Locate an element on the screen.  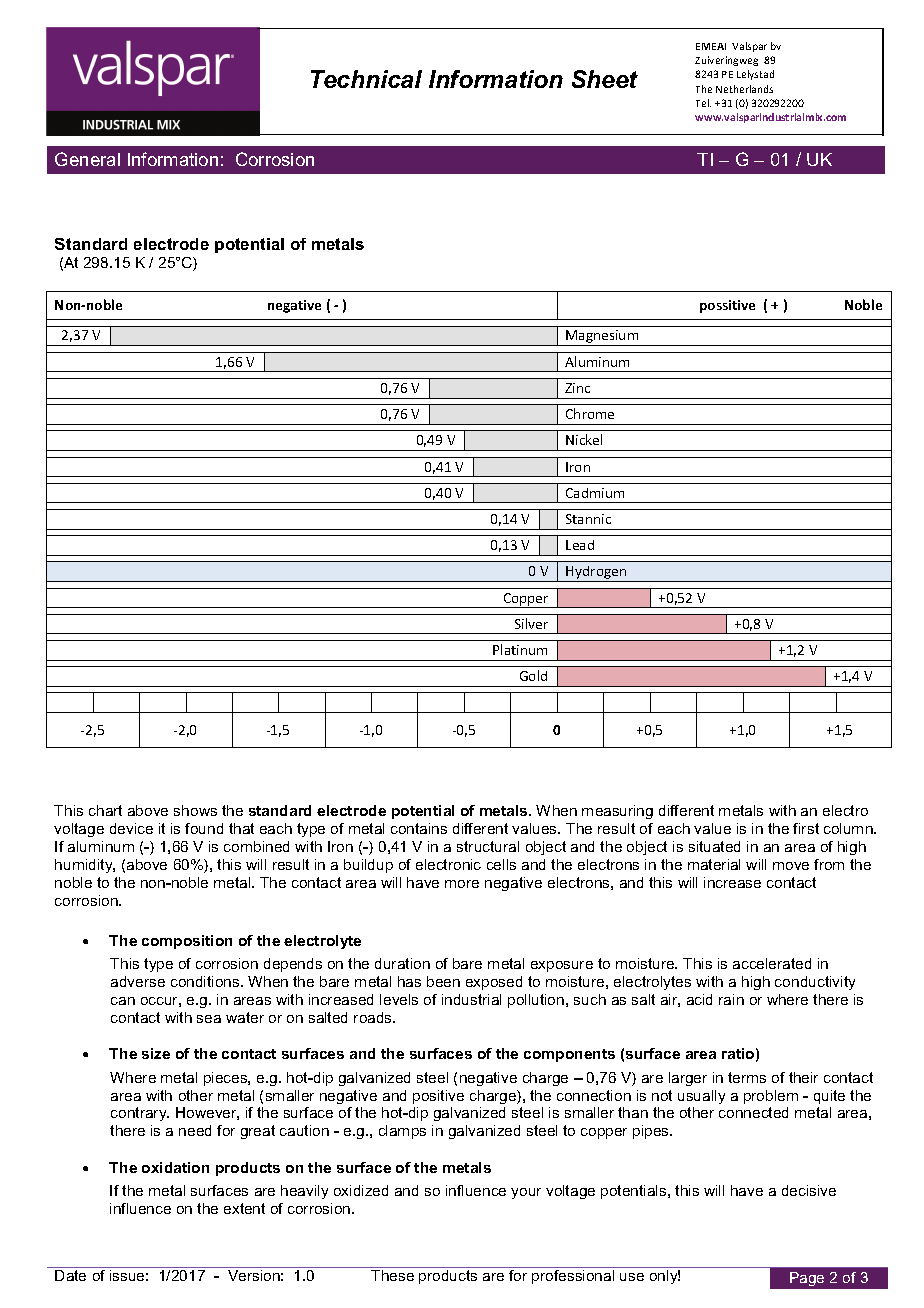
Platinum is located at coordinates (520, 649).
